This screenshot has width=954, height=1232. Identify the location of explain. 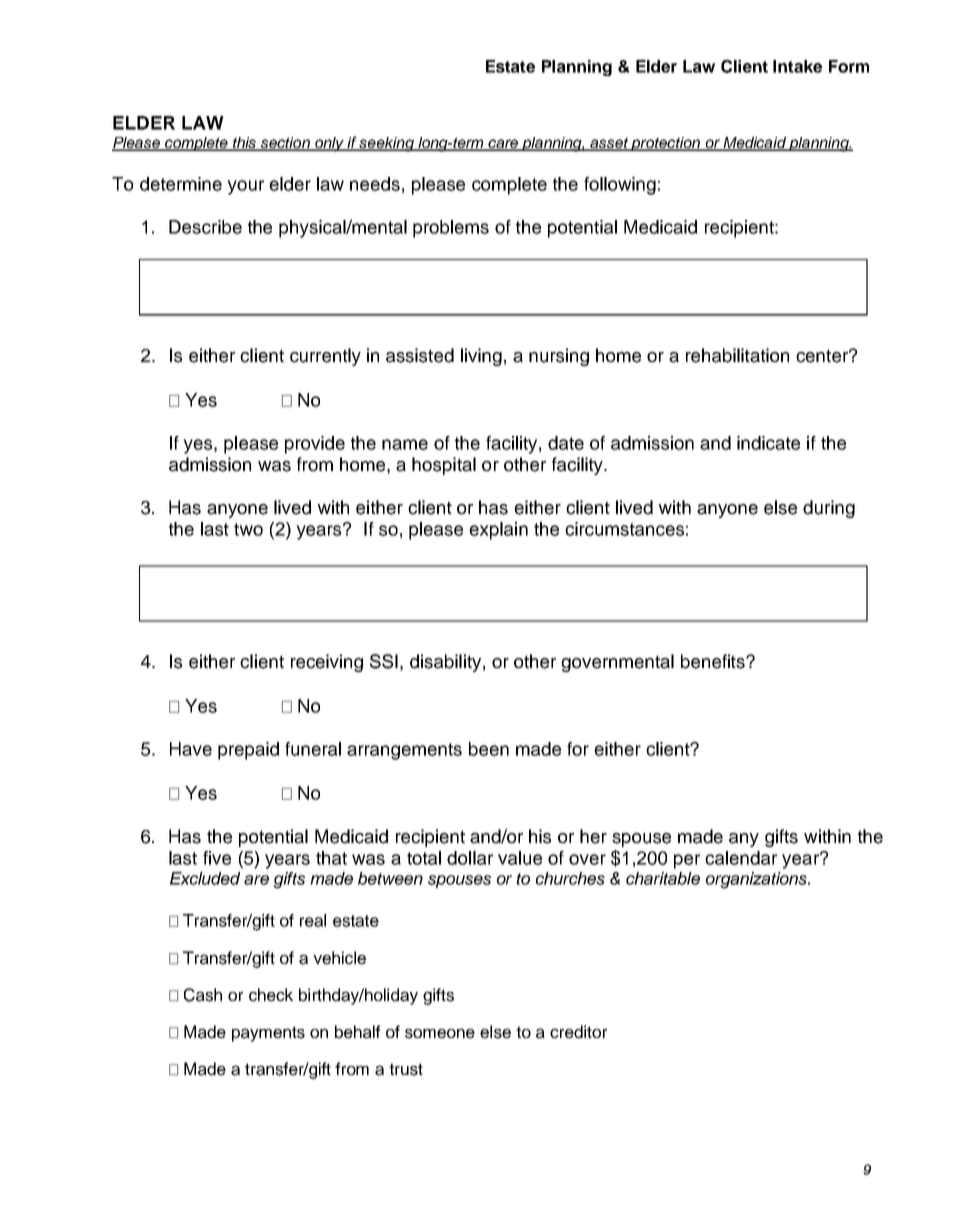
(498, 531).
